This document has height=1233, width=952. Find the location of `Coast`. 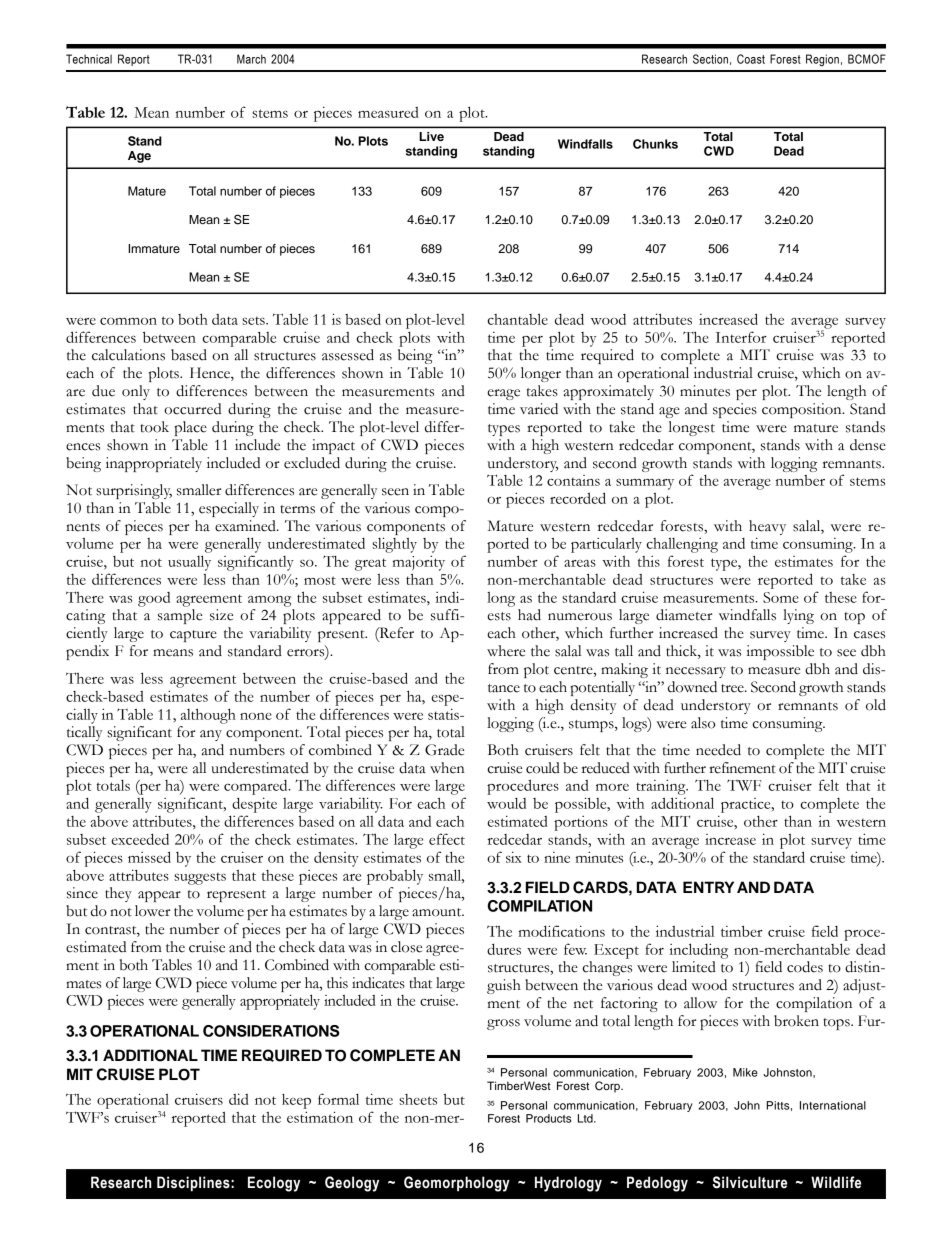

Coast is located at coordinates (751, 59).
